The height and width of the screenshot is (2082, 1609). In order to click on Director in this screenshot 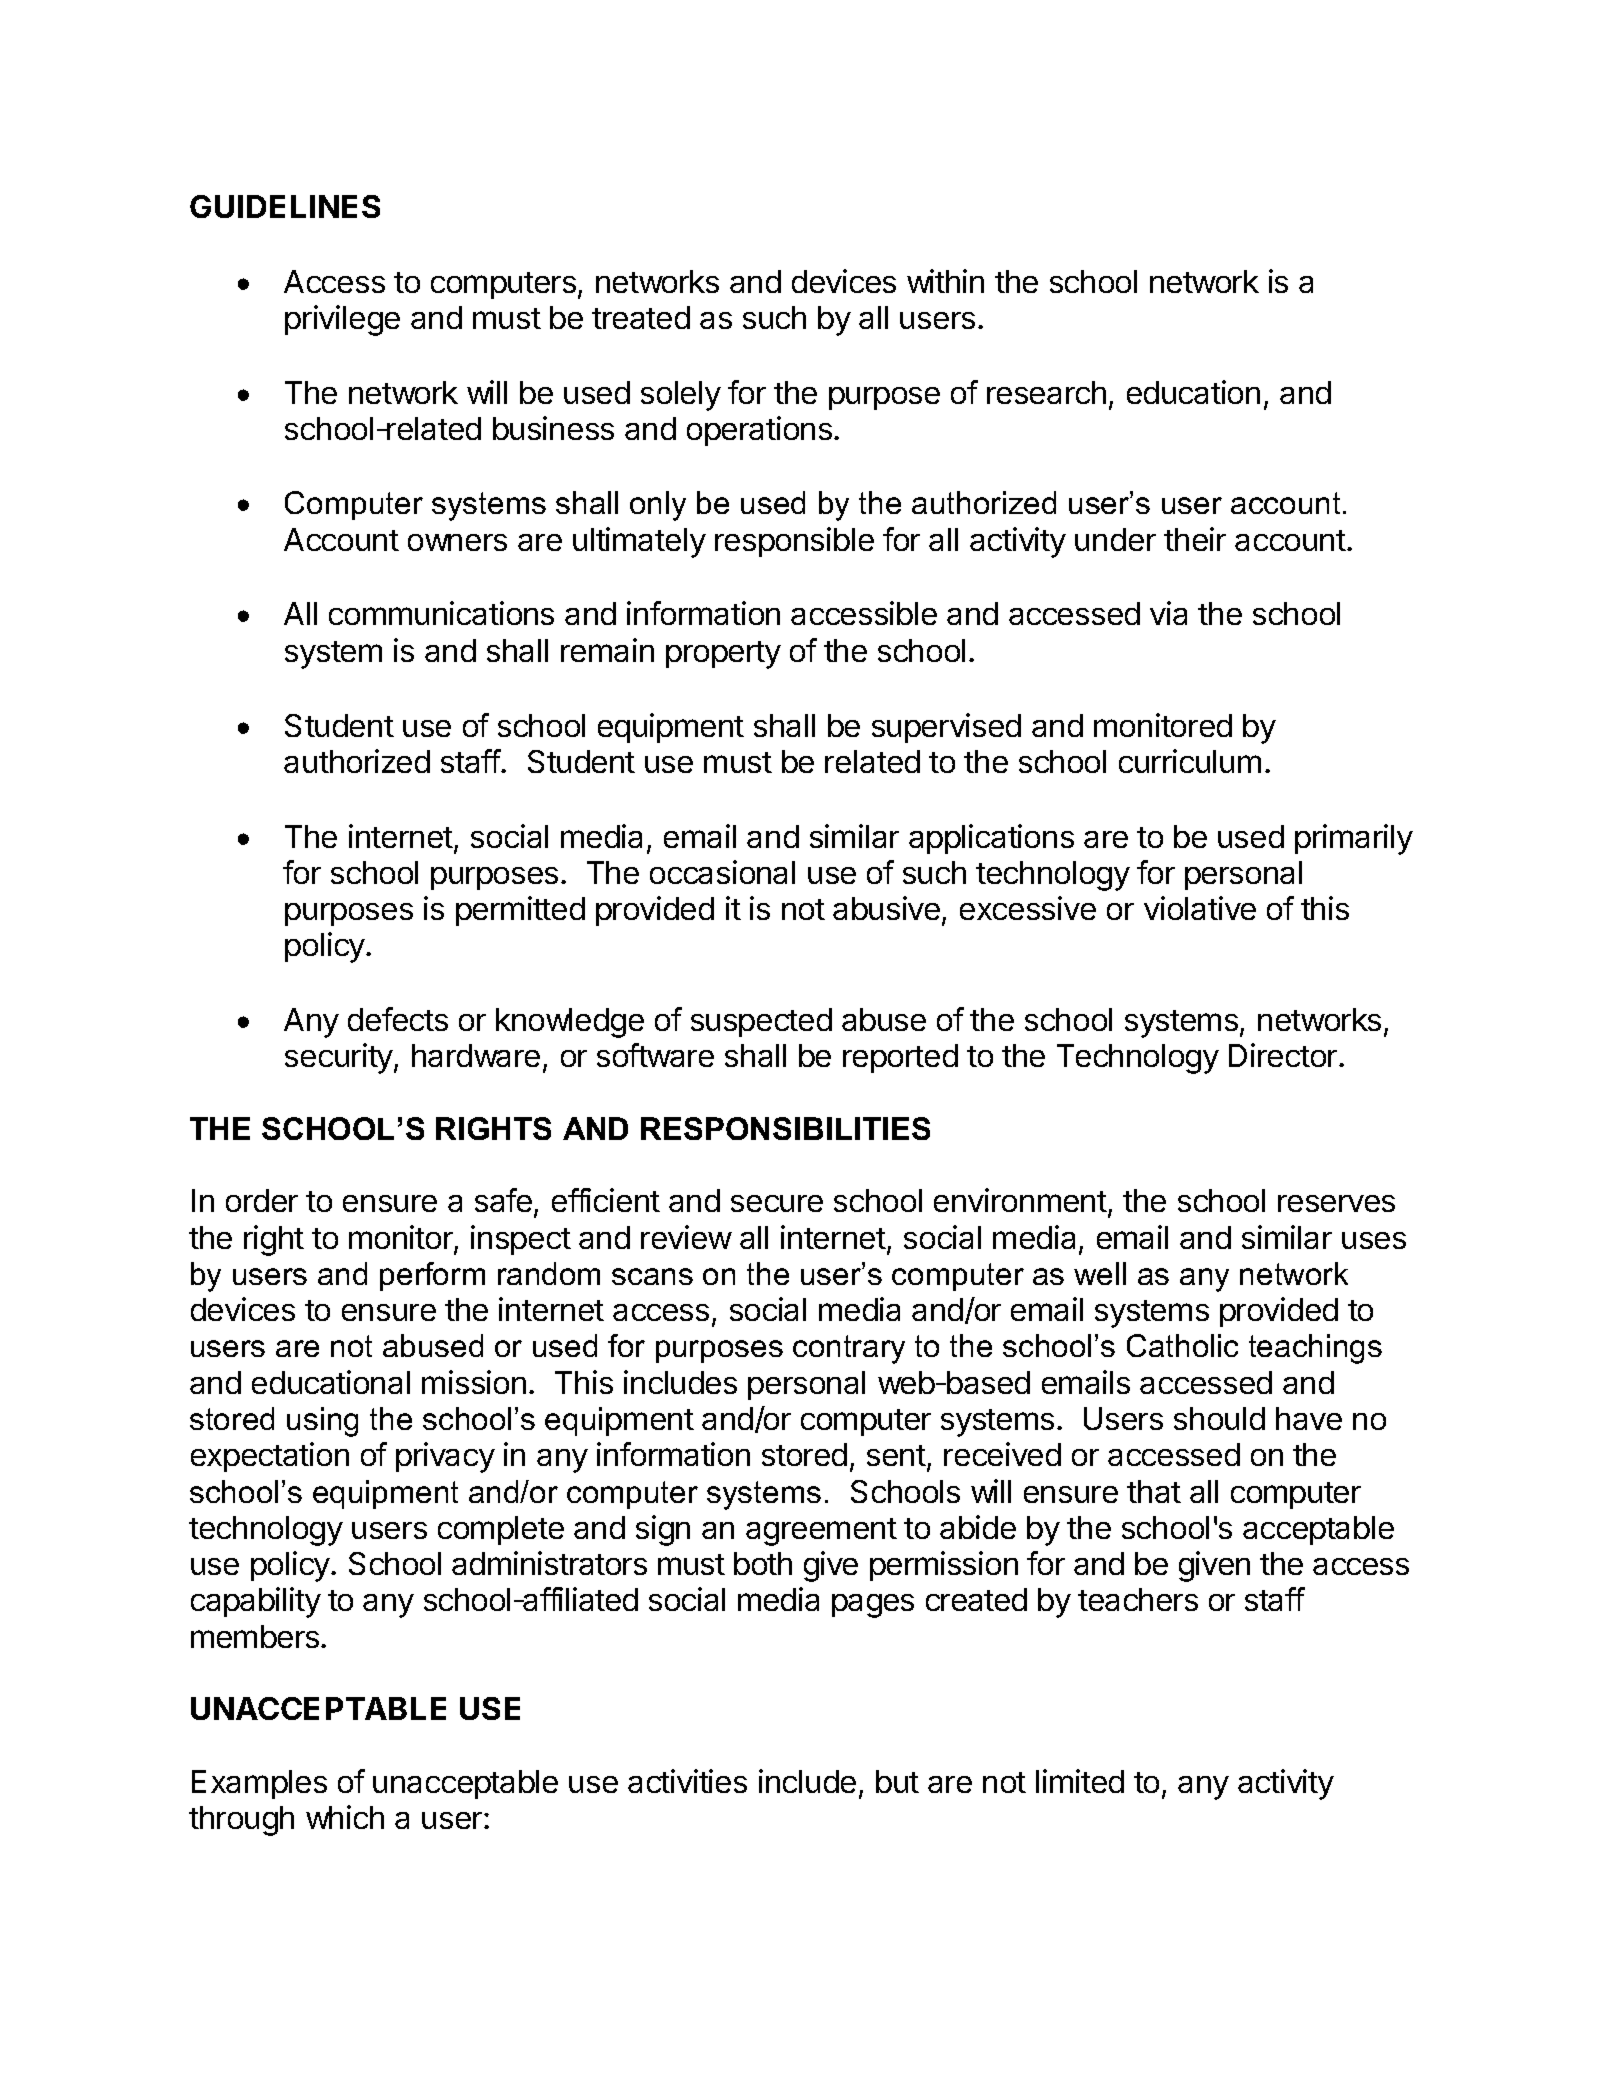, I will do `click(1284, 1055)`.
